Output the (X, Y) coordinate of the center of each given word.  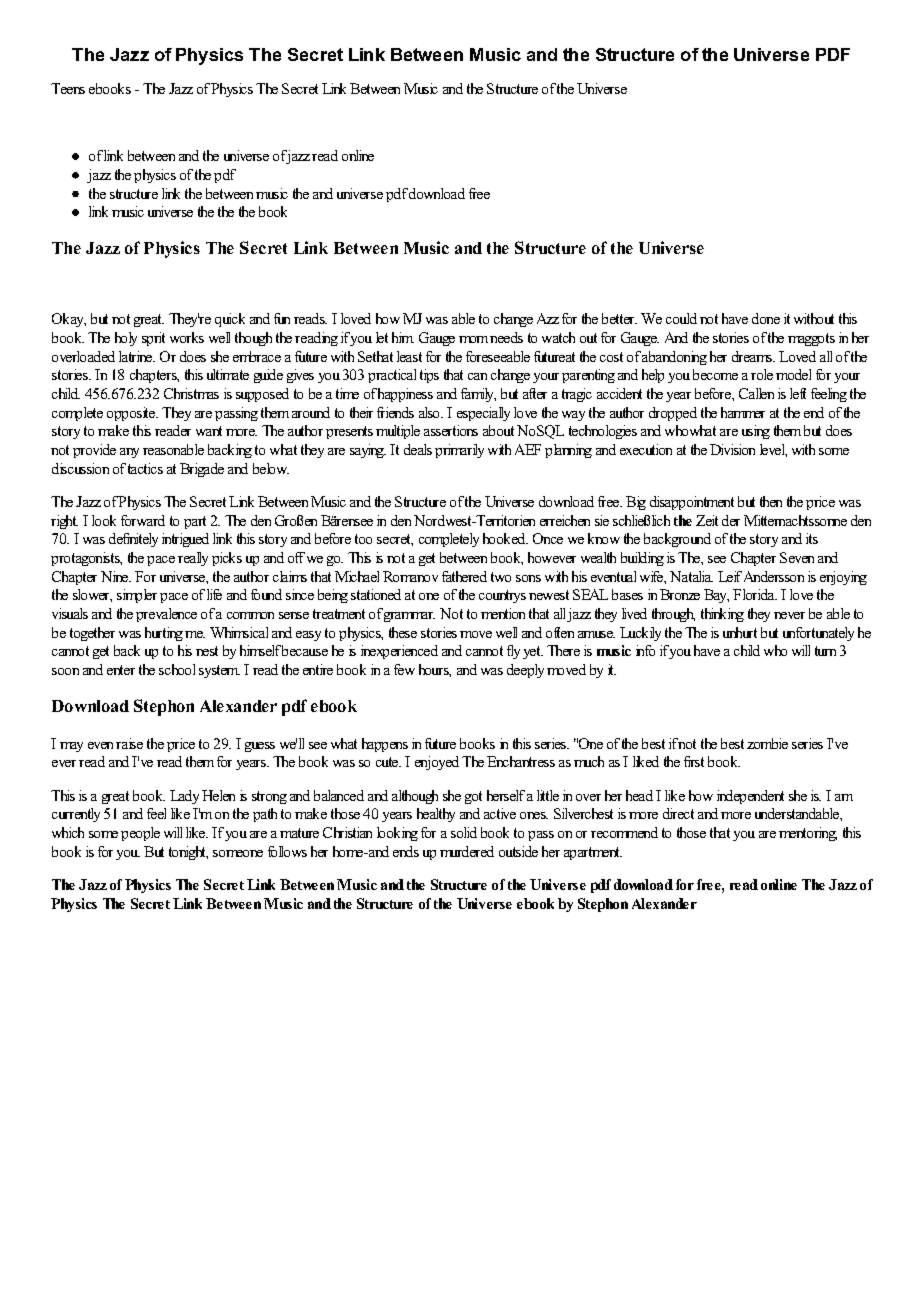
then (771, 501)
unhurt (740, 632)
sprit (153, 339)
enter (121, 670)
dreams (753, 356)
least (409, 356)
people (140, 834)
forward (143, 520)
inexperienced (399, 652)
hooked (505, 538)
